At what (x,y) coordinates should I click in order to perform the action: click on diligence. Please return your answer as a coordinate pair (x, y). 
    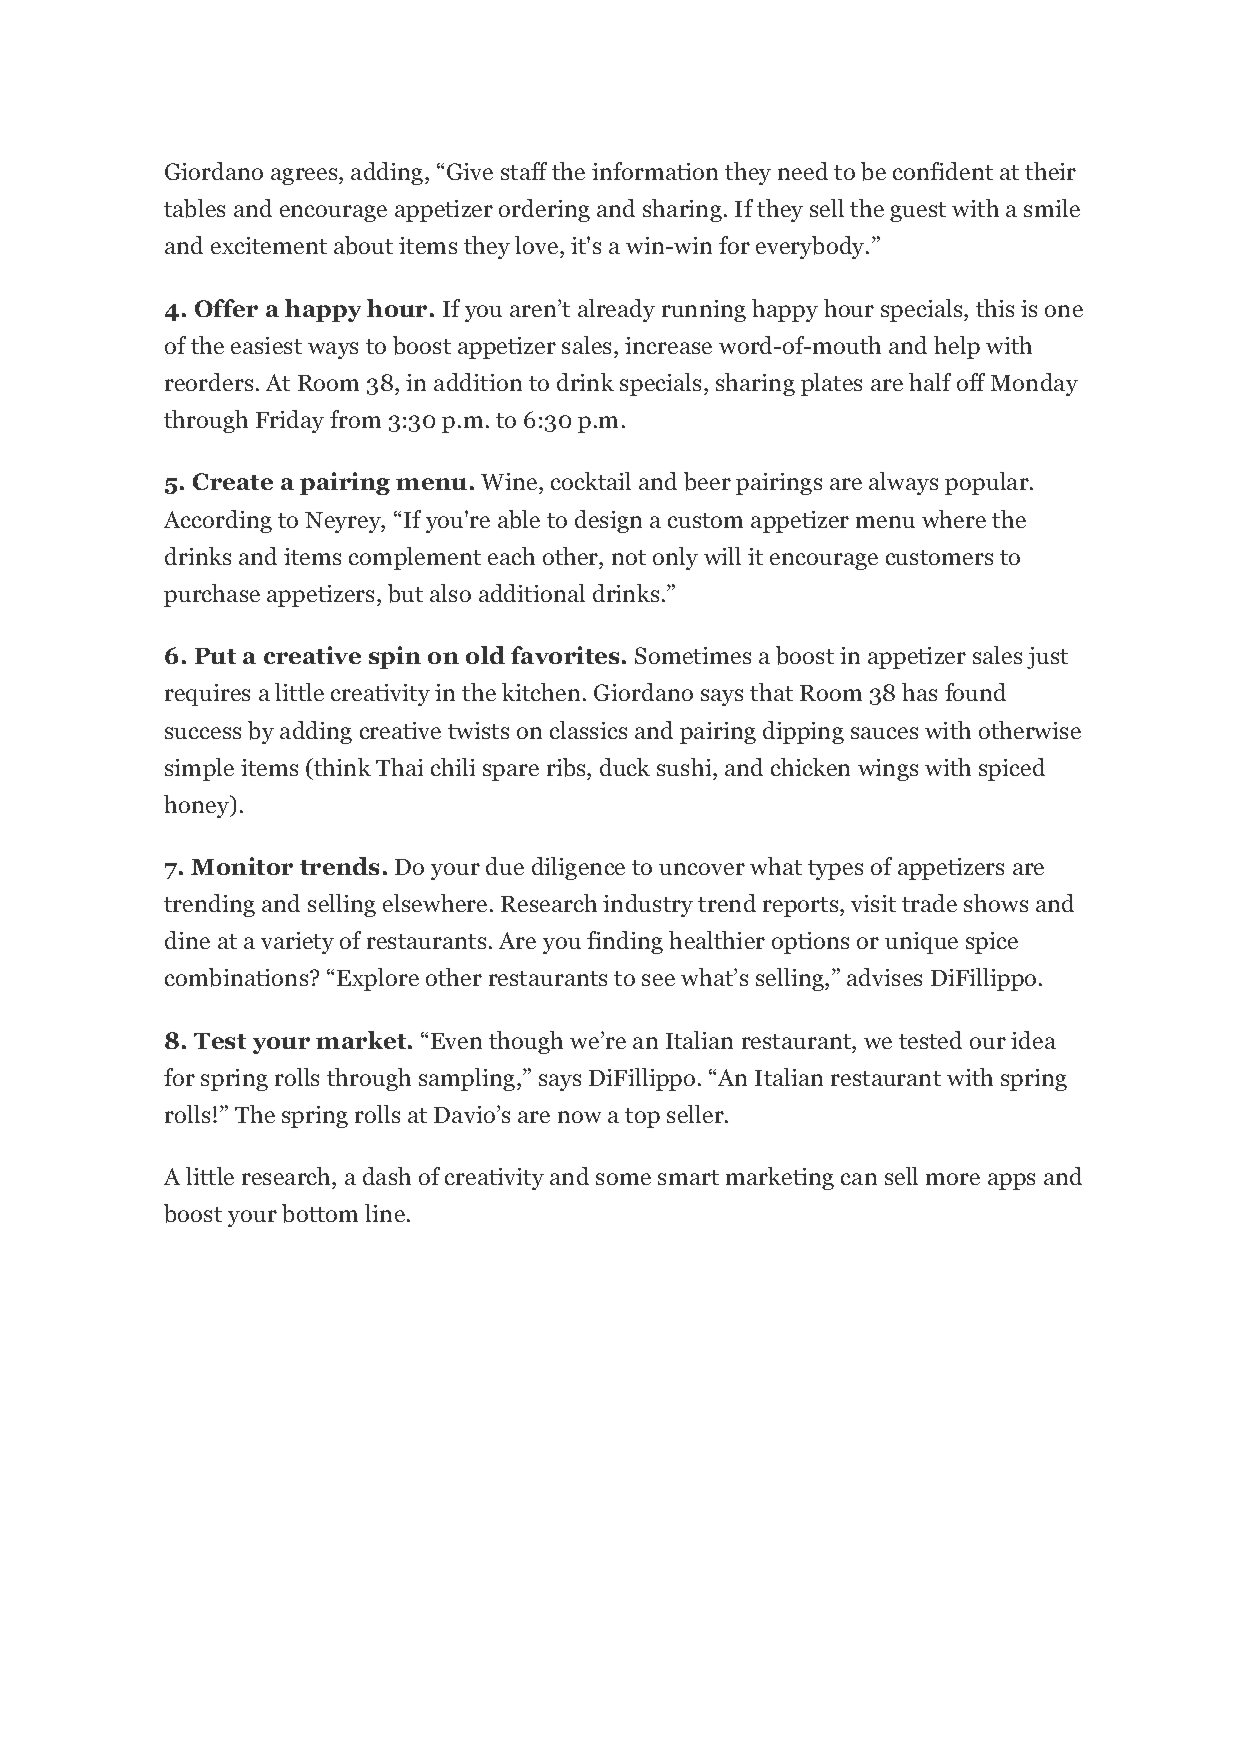
    Looking at the image, I should click on (578, 868).
